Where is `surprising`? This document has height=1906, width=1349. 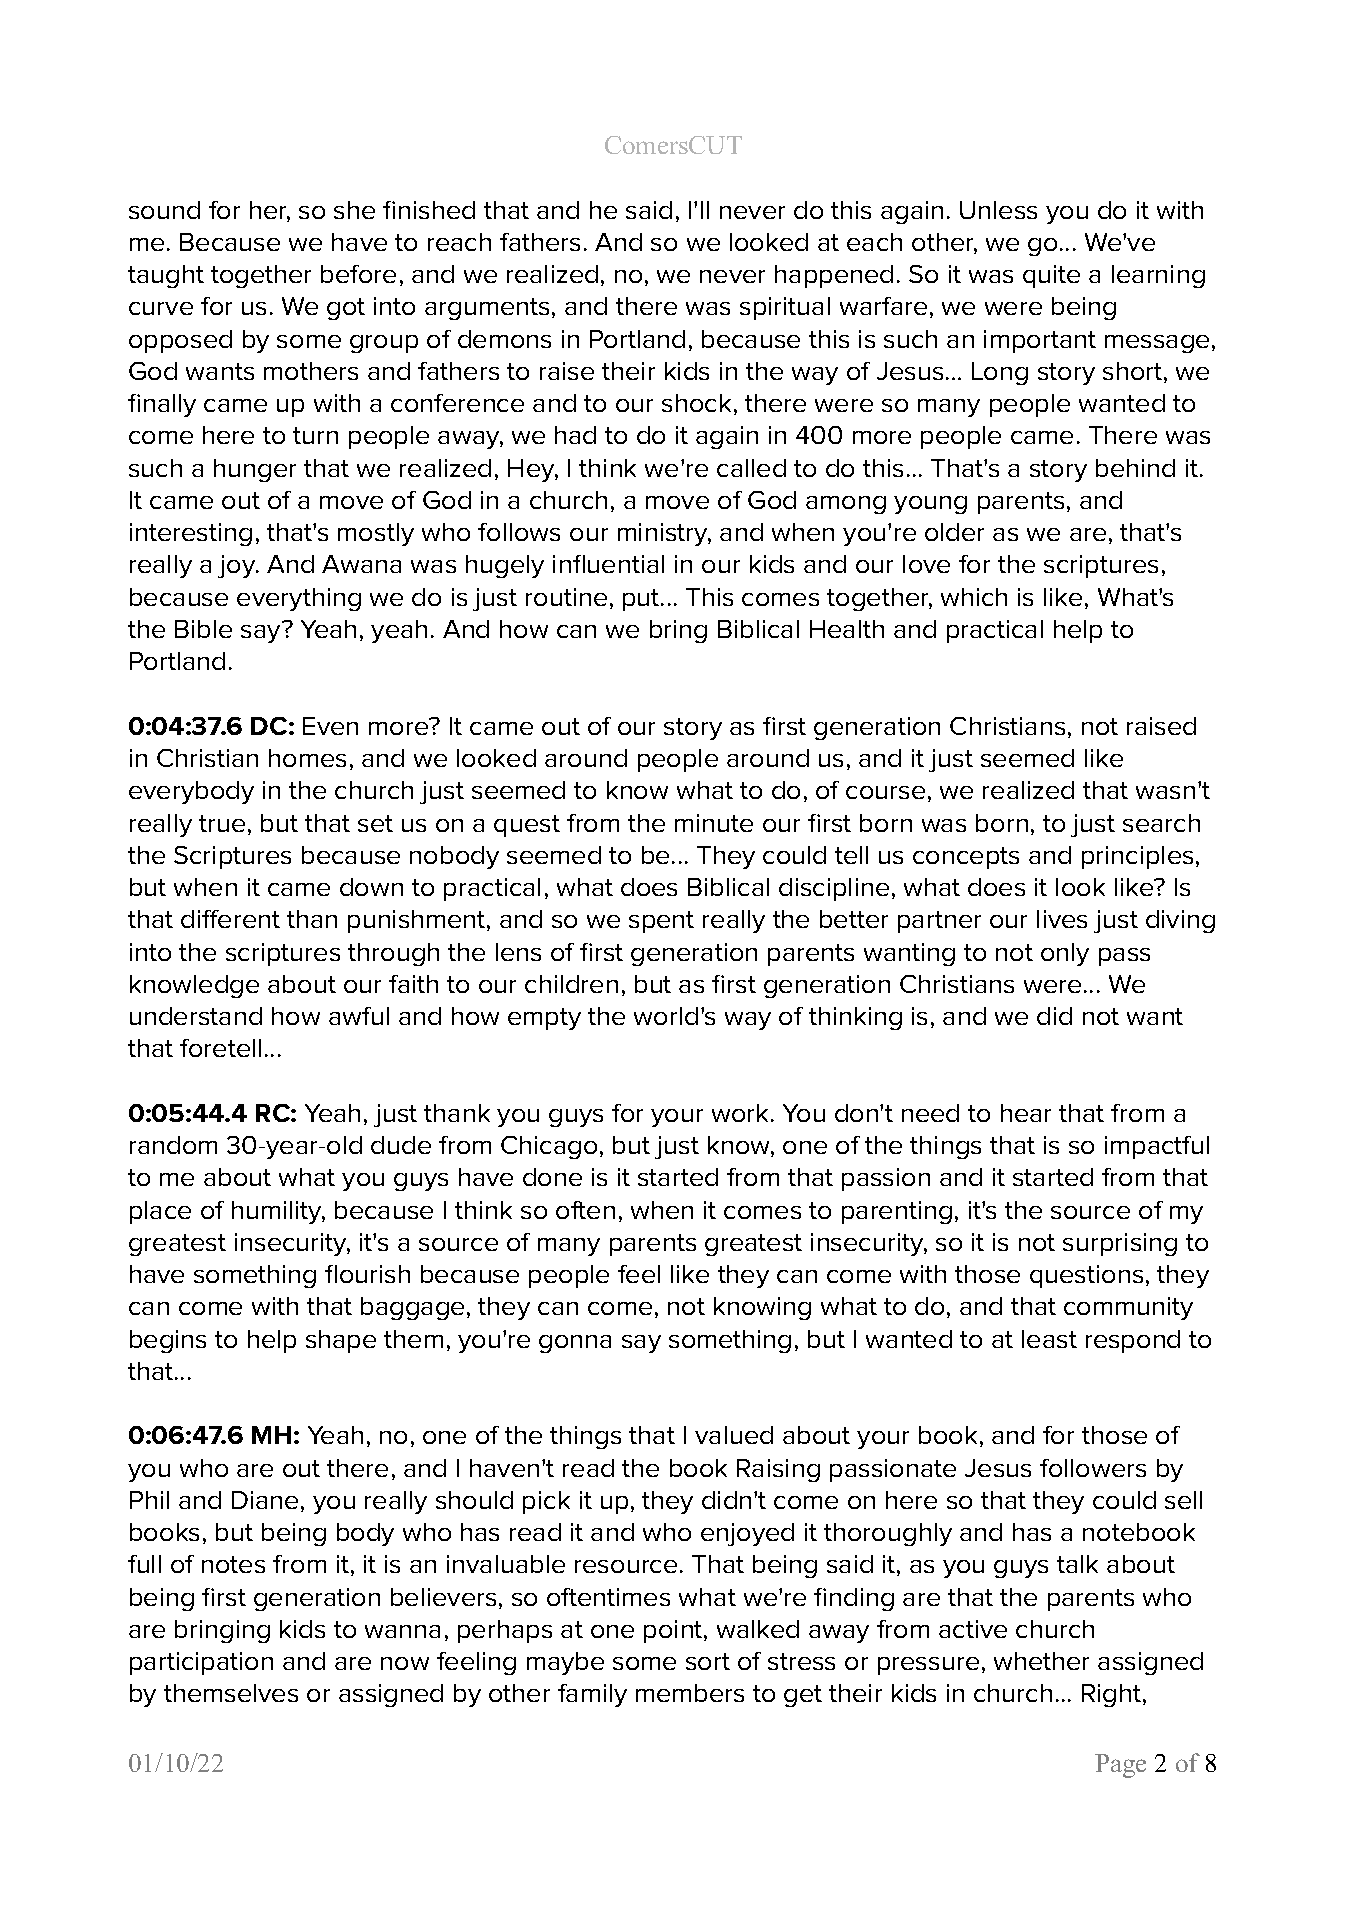 surprising is located at coordinates (1120, 1244).
